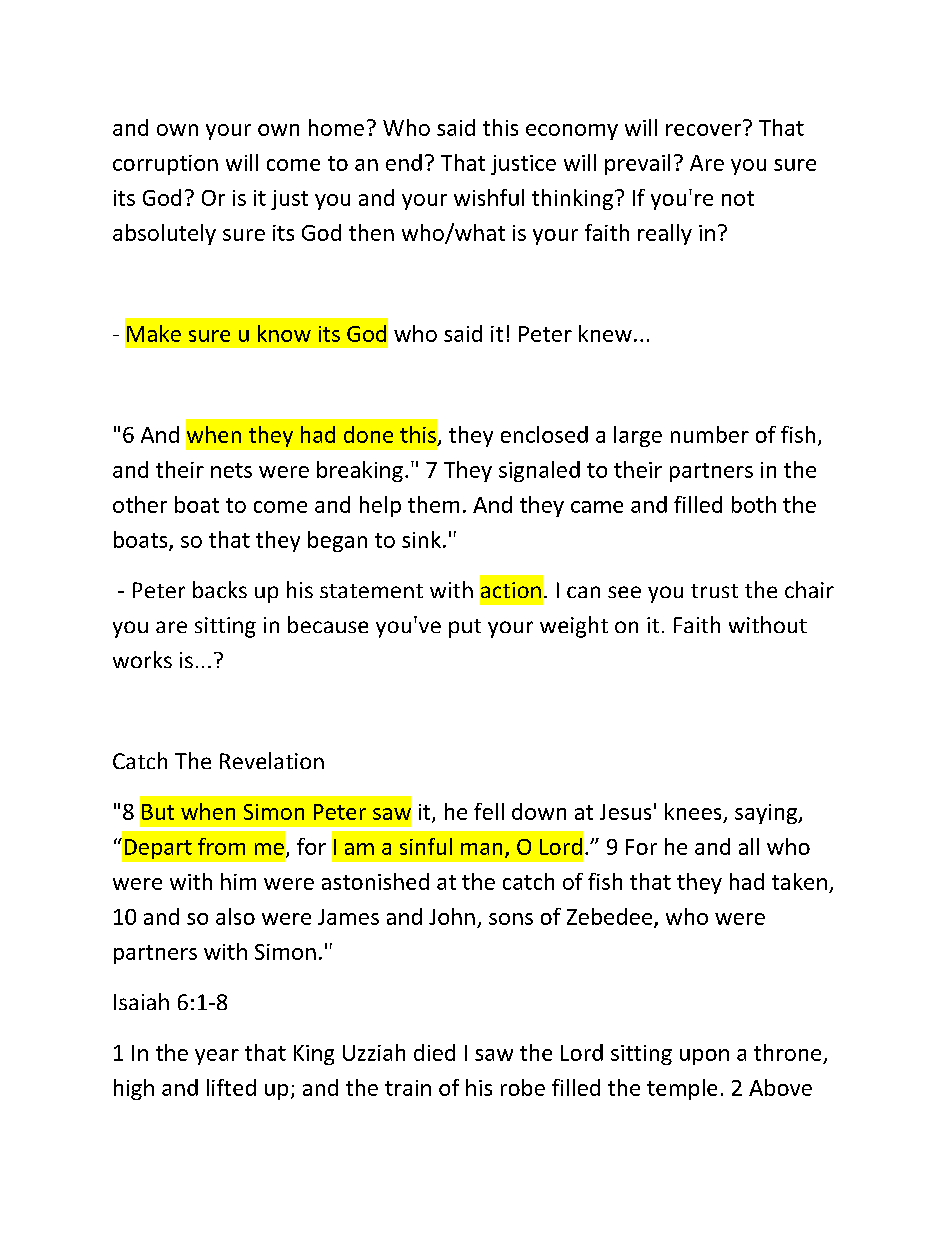 This image has width=952, height=1233. Describe the element at coordinates (272, 760) in the image. I see `Revelation` at that location.
